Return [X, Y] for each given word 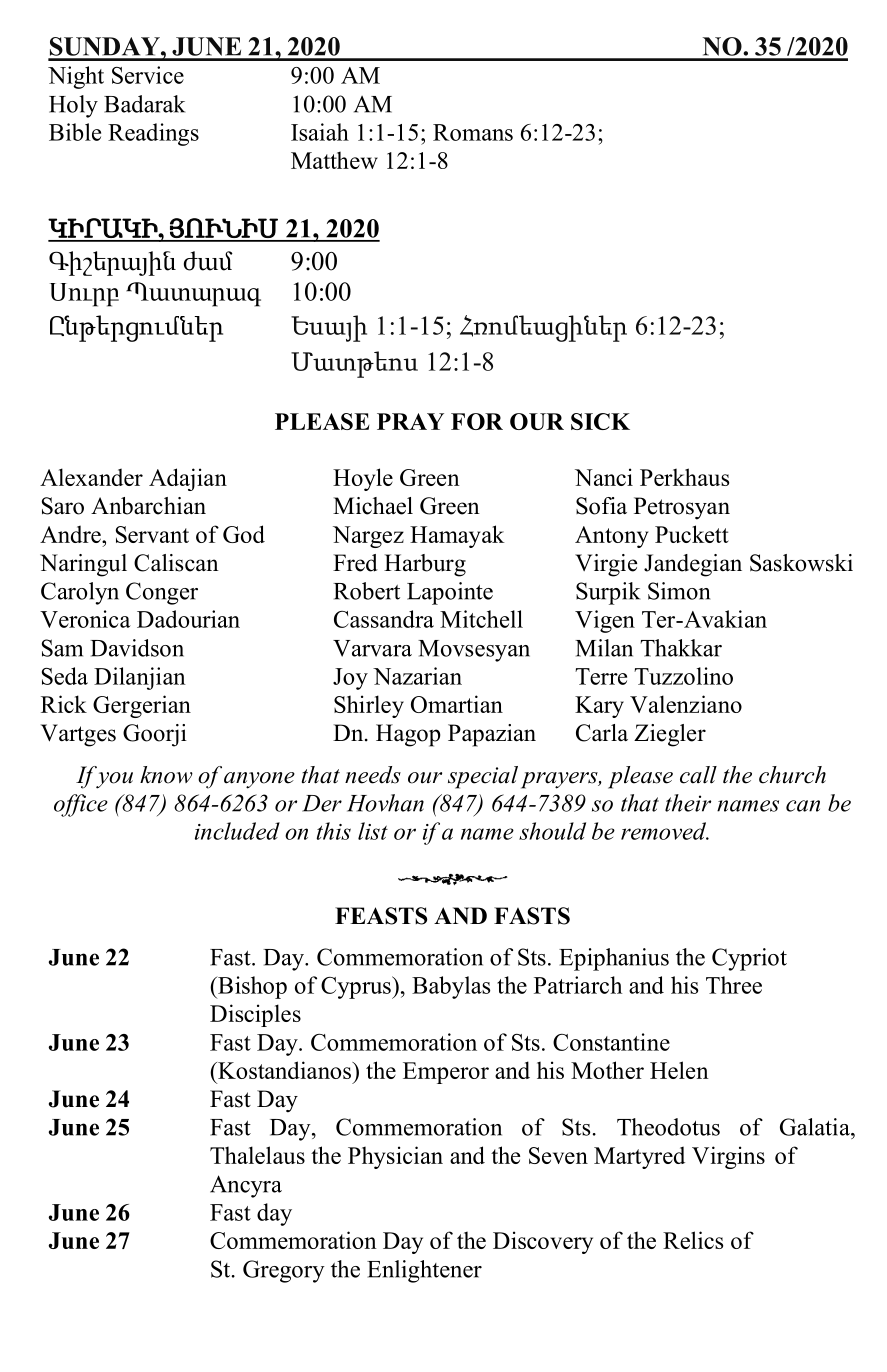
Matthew [334, 160]
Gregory [284, 1271]
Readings [153, 134]
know [166, 775]
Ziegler [670, 735]
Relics [693, 1240]
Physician [395, 1157]
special [483, 777]
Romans [473, 132]
